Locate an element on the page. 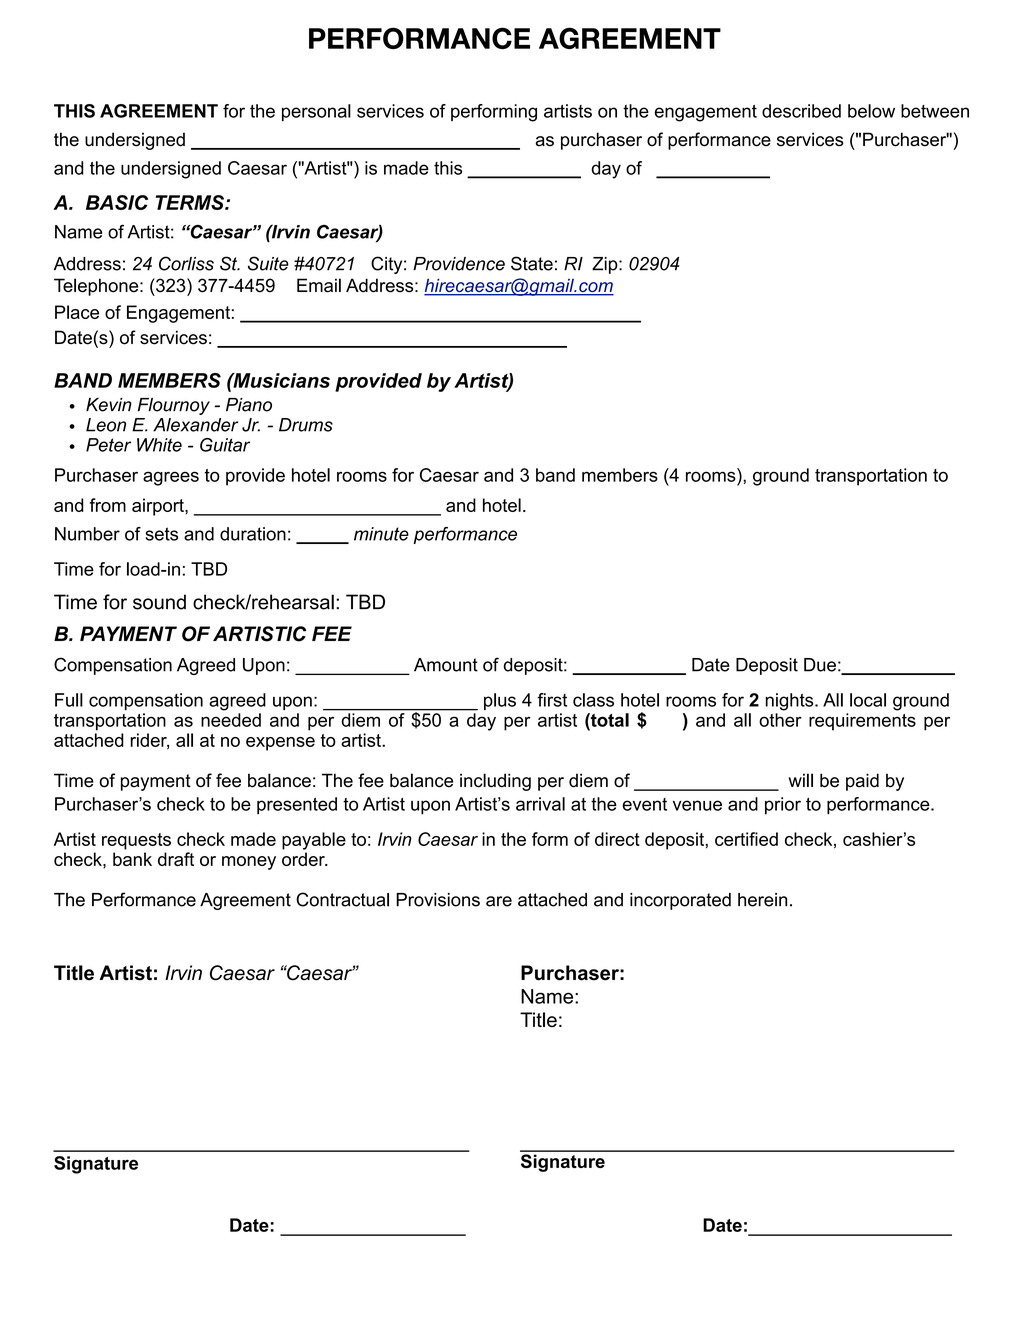 The height and width of the image is (1329, 1027). needed is located at coordinates (231, 720).
